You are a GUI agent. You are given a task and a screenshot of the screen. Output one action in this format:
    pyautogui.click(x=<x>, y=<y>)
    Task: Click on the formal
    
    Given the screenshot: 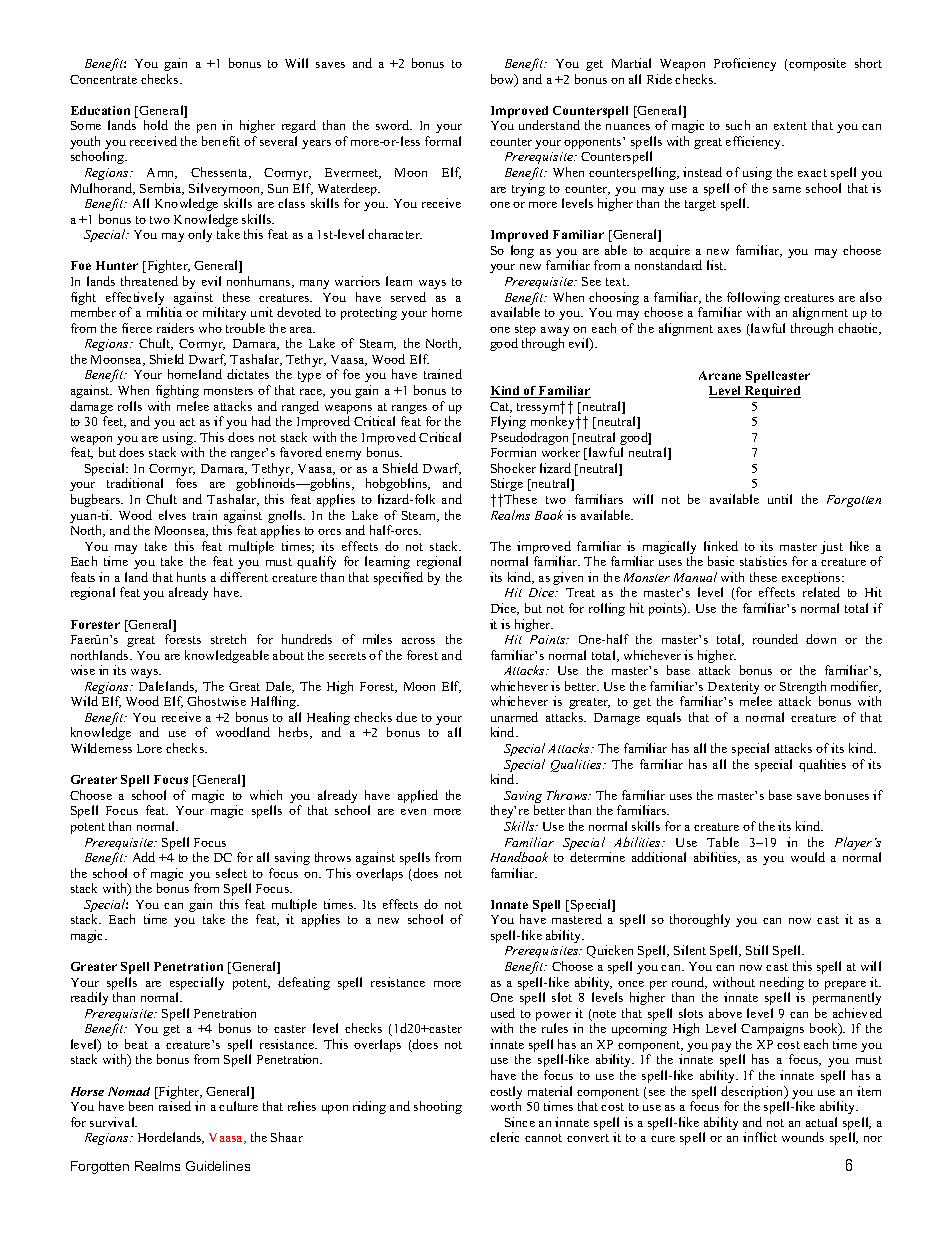 What is the action you would take?
    pyautogui.click(x=443, y=141)
